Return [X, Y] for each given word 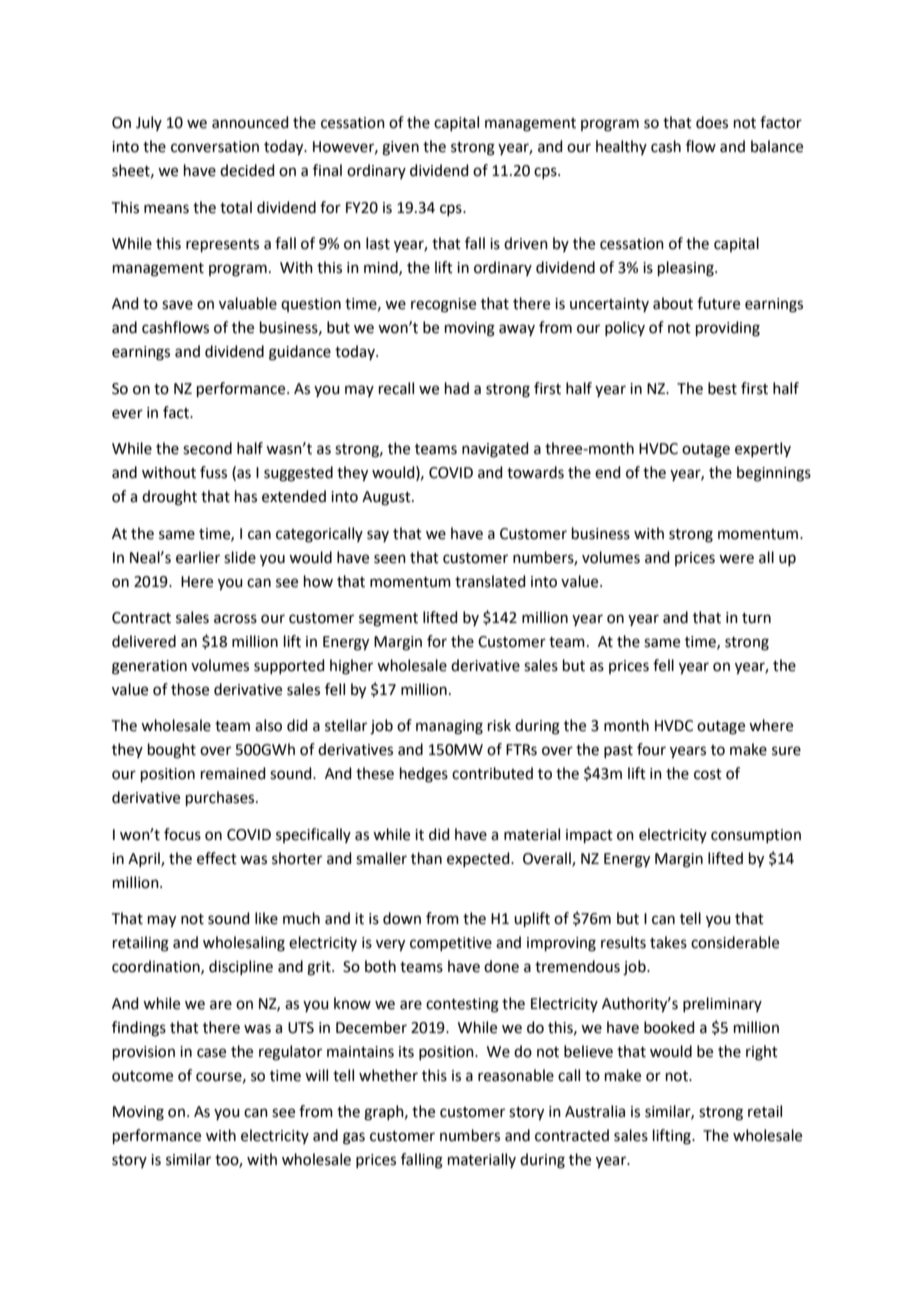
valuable [248, 303]
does [712, 122]
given [400, 148]
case [211, 1053]
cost [708, 774]
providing [728, 329]
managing [449, 727]
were [736, 559]
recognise [443, 305]
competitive [451, 944]
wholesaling [244, 944]
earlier [198, 557]
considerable [735, 942]
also [268, 725]
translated [490, 581]
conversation [215, 147]
